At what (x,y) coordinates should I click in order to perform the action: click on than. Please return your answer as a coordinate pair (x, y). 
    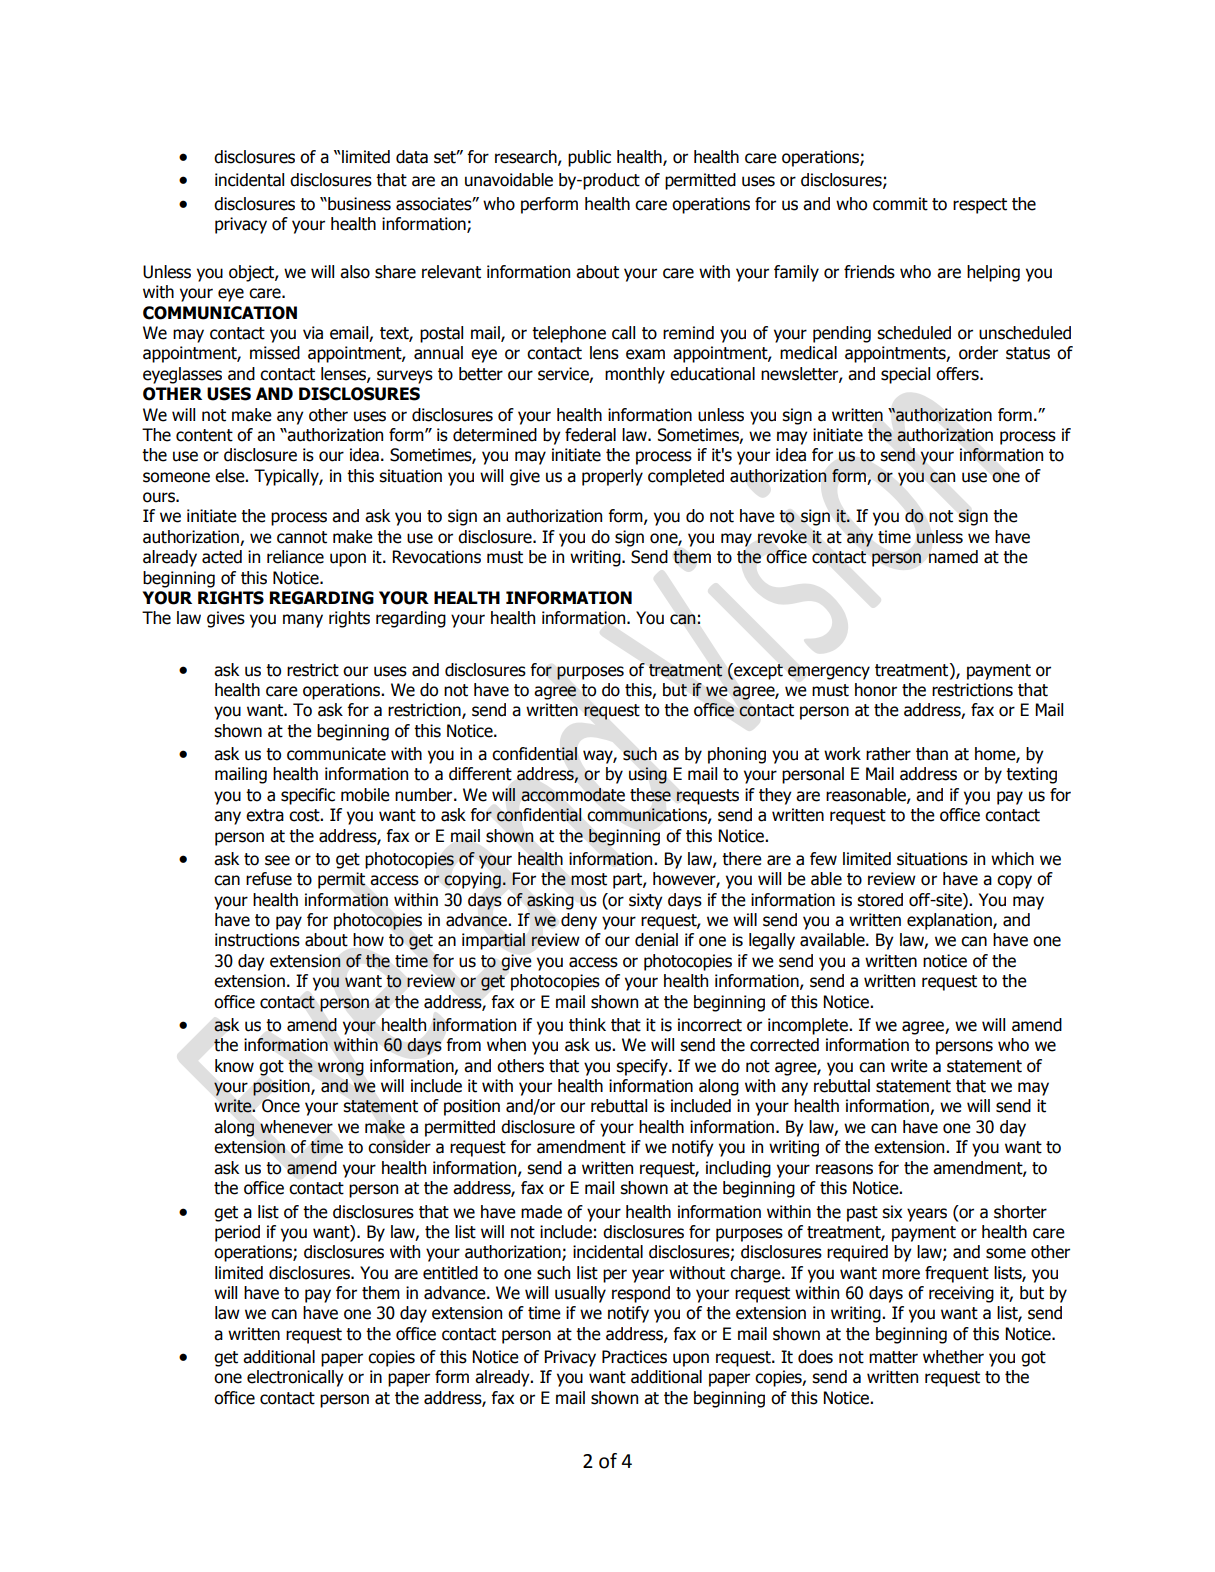
    Looking at the image, I should click on (932, 754).
